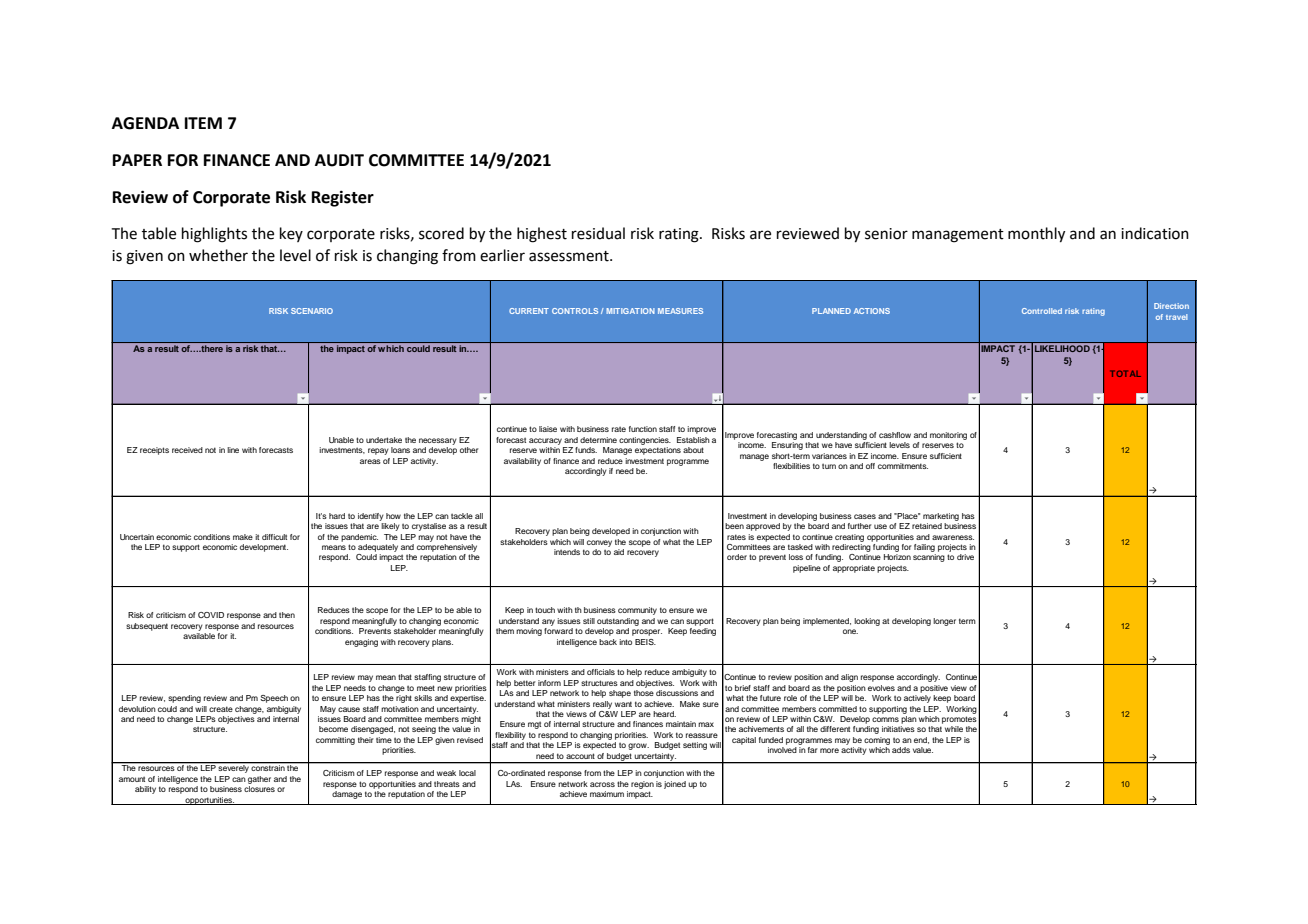 The image size is (1308, 924). Describe the element at coordinates (1036, 235) in the page. I see `monthly` at that location.
